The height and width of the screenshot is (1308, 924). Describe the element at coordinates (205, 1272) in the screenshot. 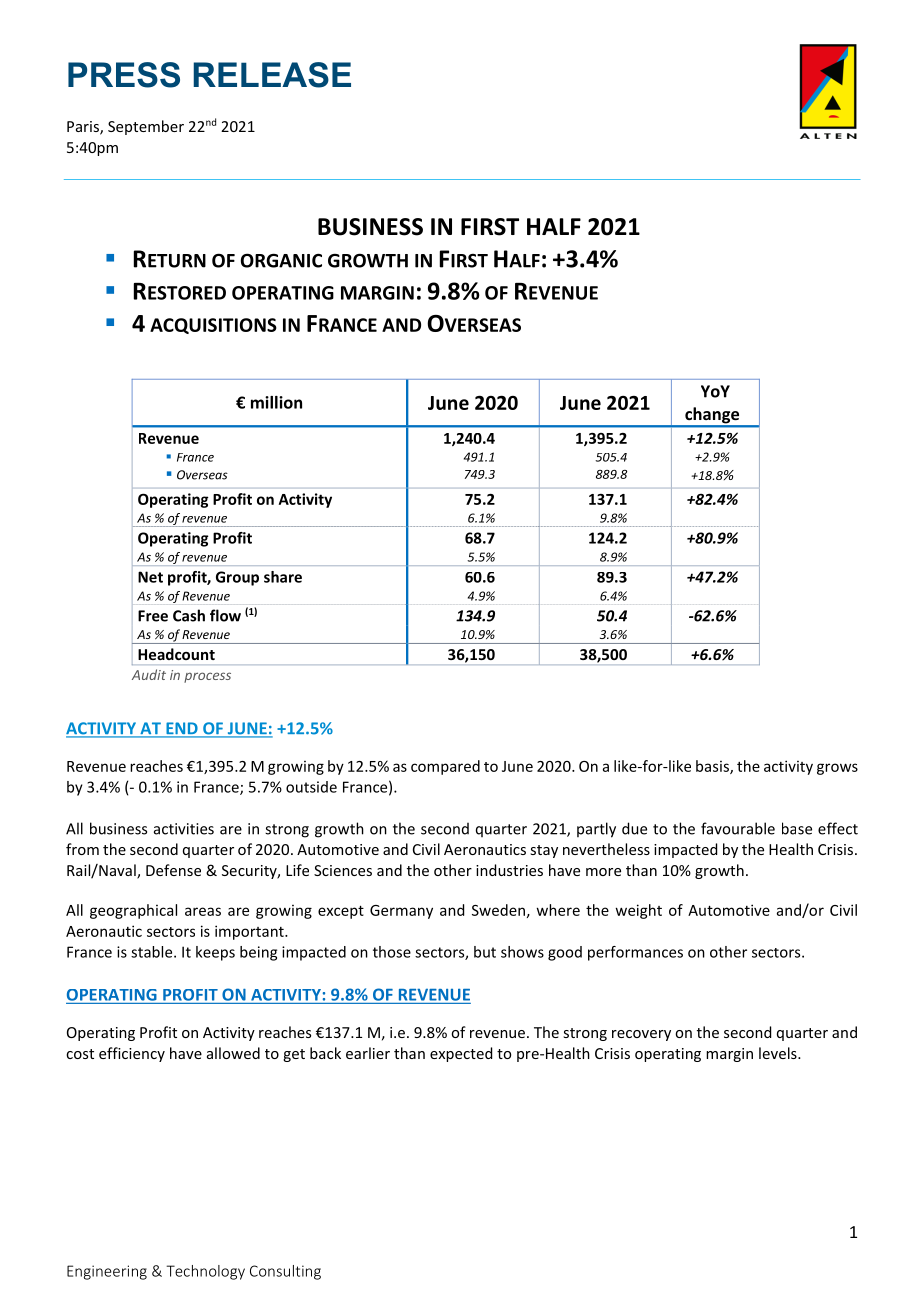

I see `Technology` at that location.
